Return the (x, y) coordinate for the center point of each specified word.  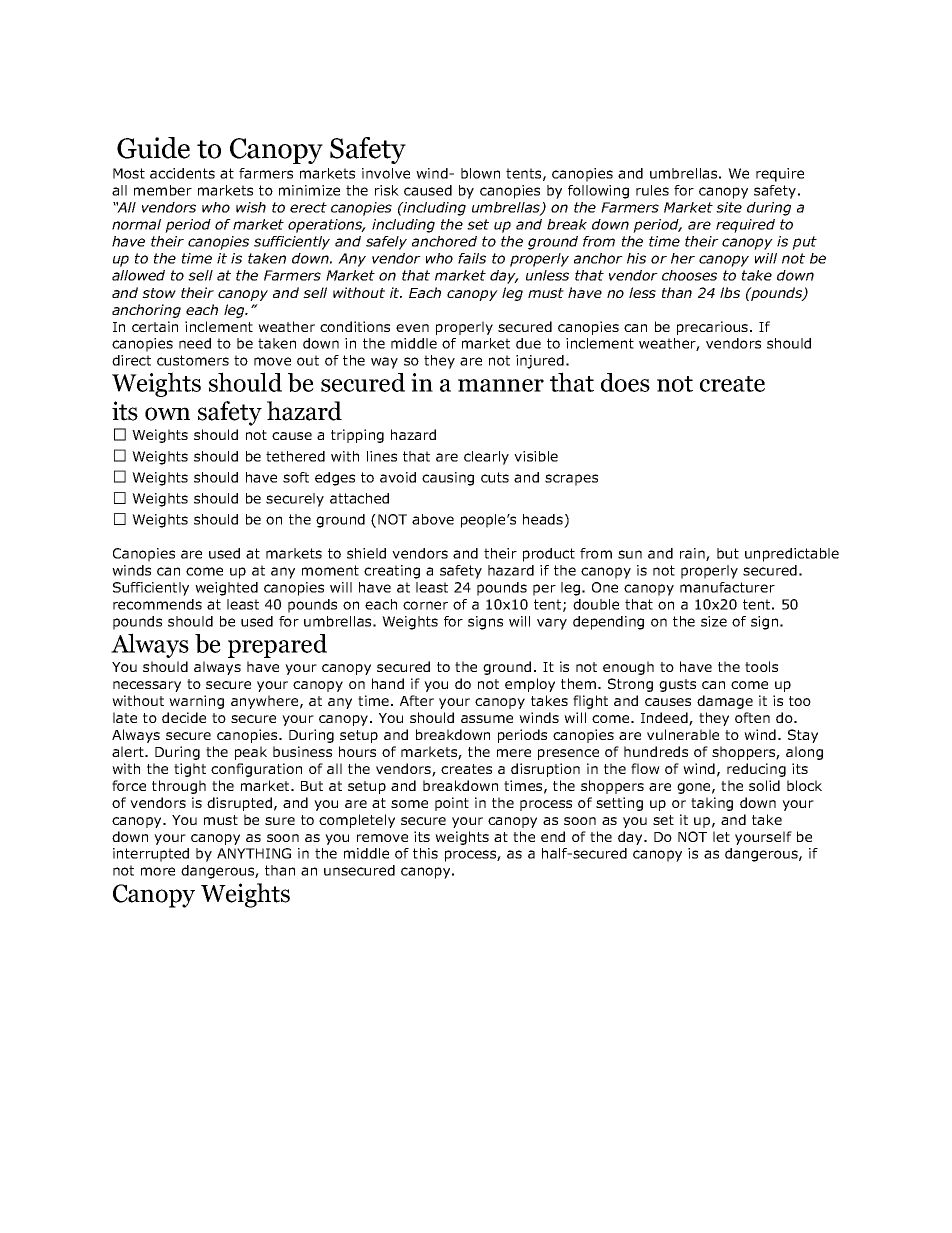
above (433, 519)
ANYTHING (254, 853)
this (425, 853)
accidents (182, 173)
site (729, 207)
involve (386, 173)
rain (693, 554)
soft (296, 477)
